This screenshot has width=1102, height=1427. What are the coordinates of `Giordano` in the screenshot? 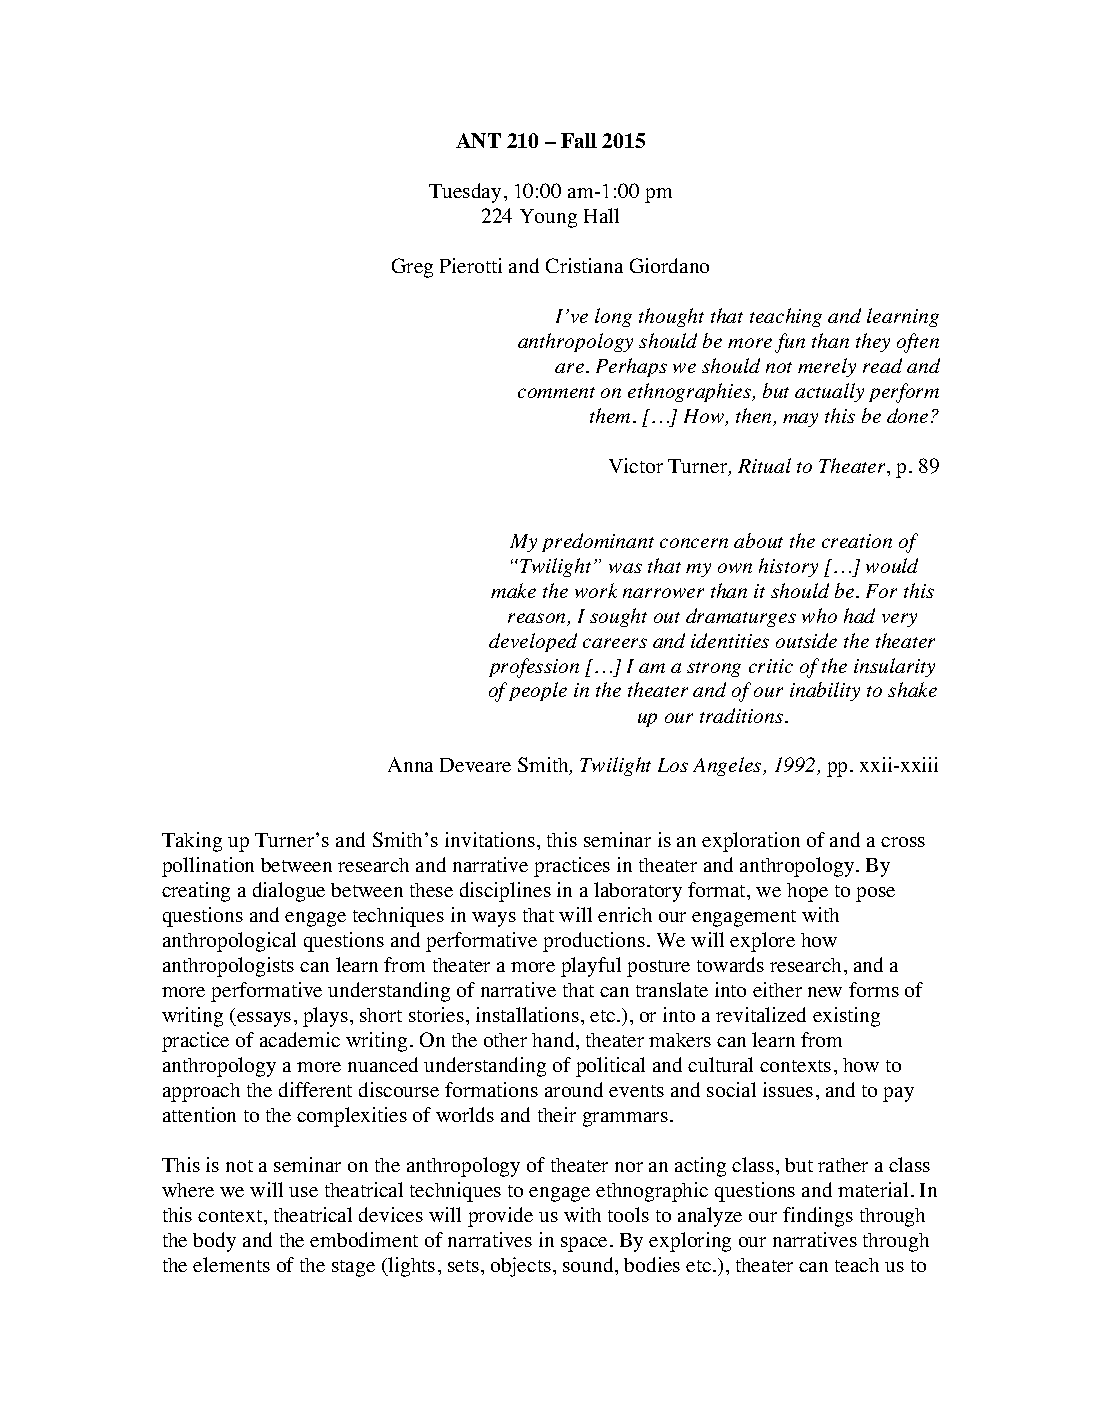 It's located at (669, 265).
